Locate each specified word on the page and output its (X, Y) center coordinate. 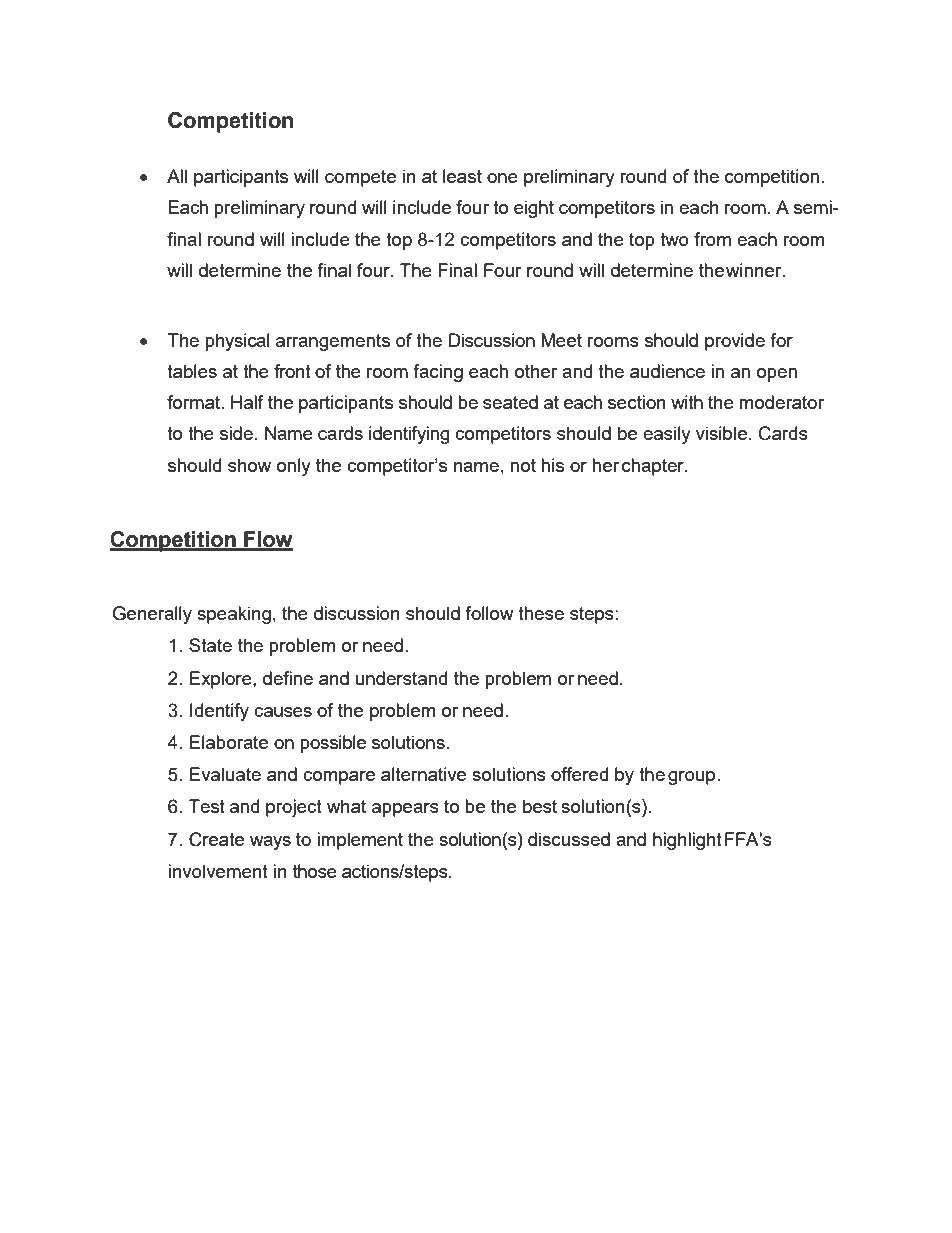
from (712, 239)
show (249, 465)
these (541, 613)
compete (360, 178)
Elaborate (229, 742)
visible (721, 433)
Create (216, 839)
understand (401, 678)
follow (489, 613)
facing (438, 373)
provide (735, 342)
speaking (234, 615)
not (523, 465)
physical (237, 342)
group (693, 778)
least (462, 176)
